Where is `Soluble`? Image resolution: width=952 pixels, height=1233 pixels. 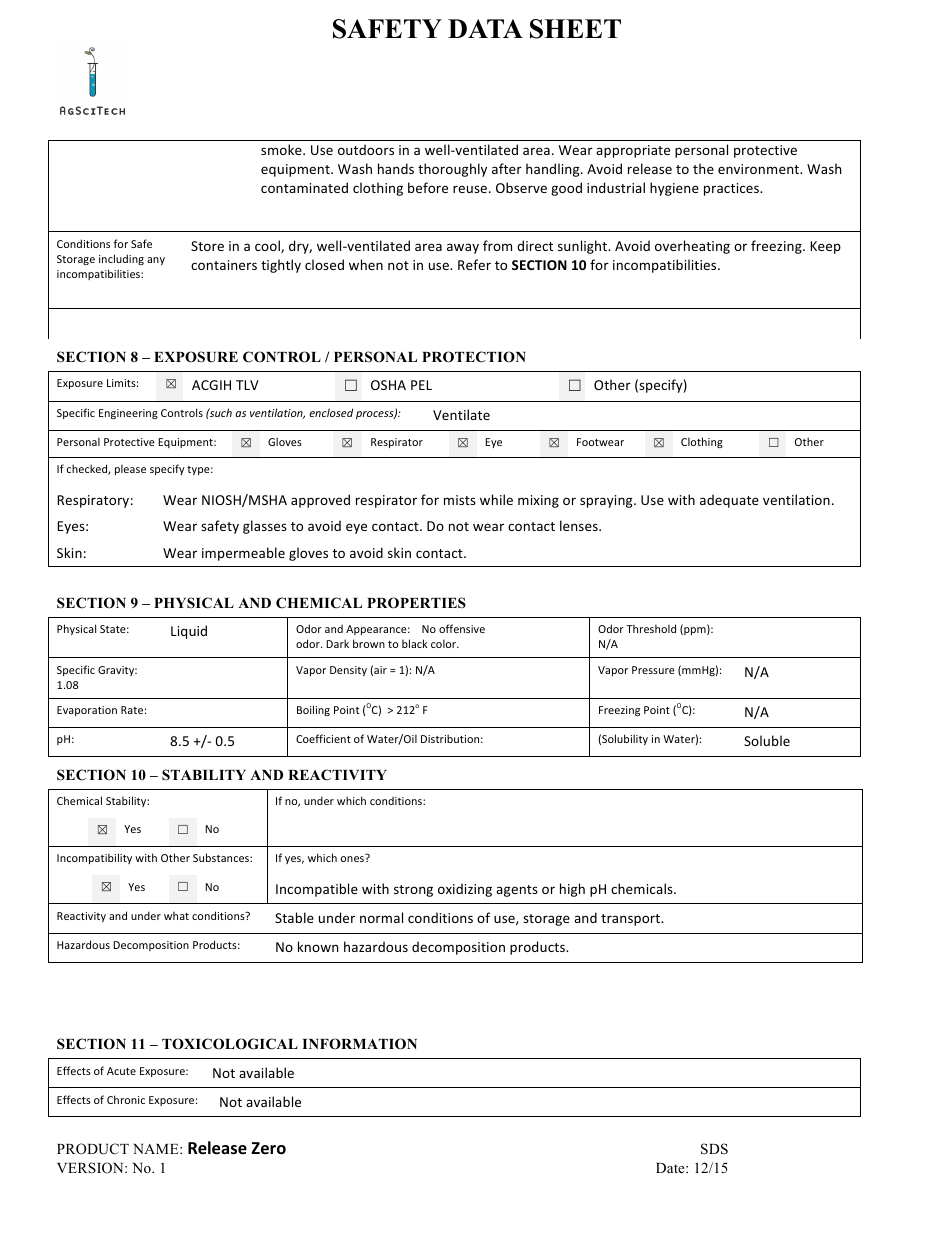
Soluble is located at coordinates (767, 740).
